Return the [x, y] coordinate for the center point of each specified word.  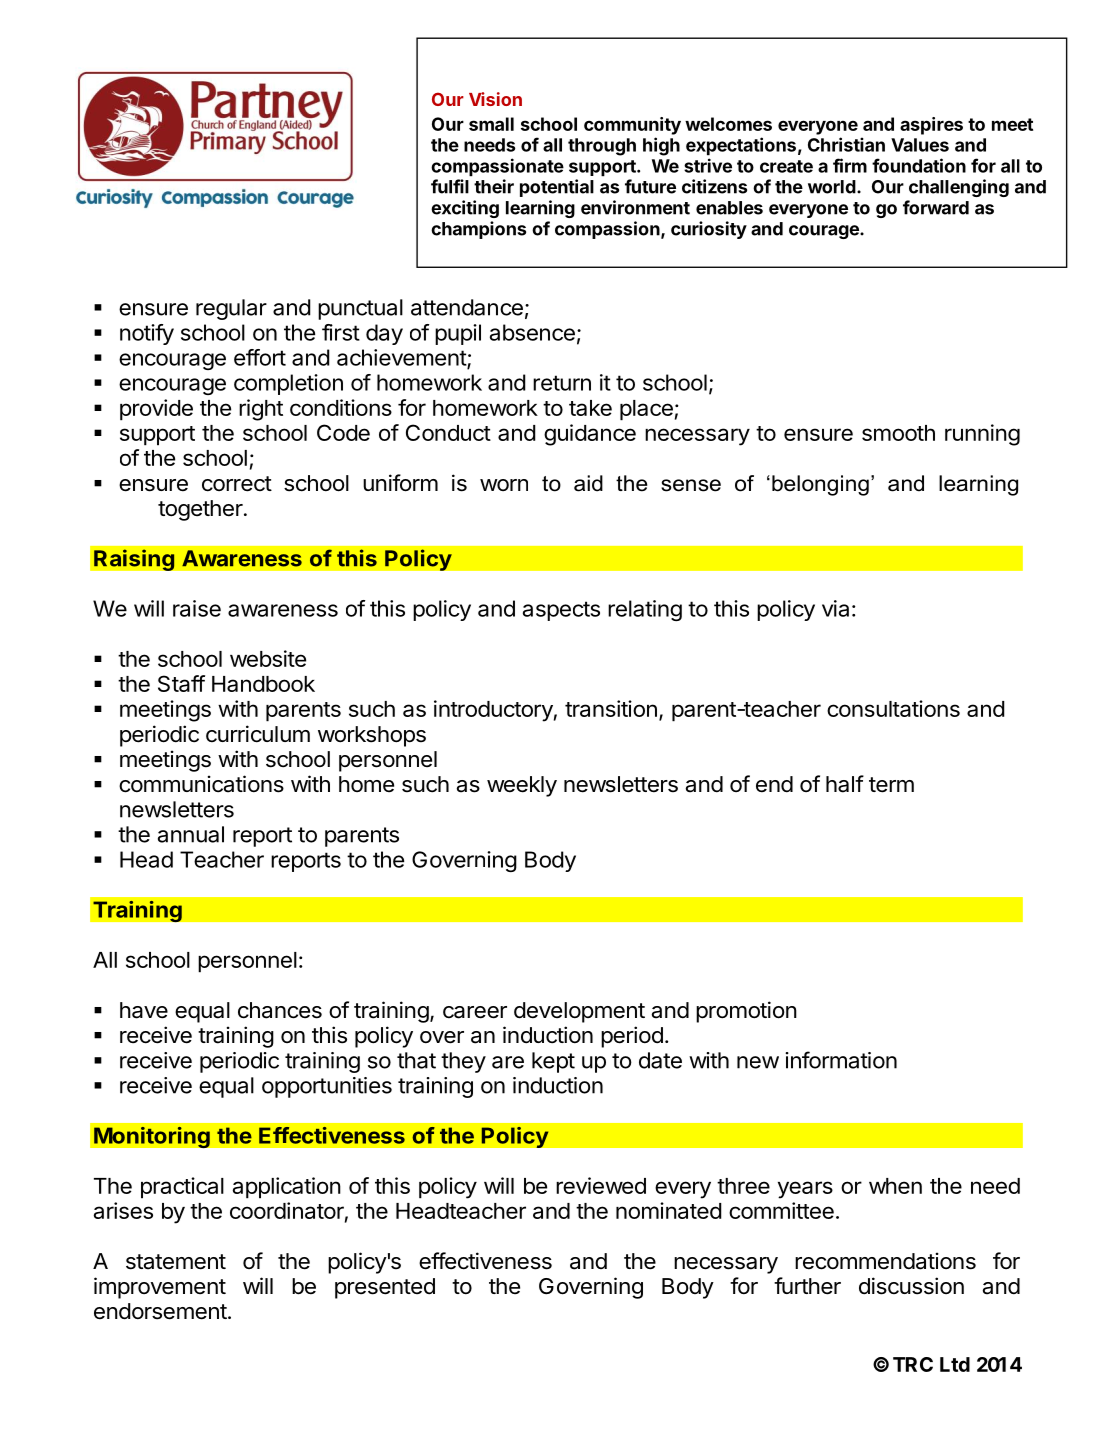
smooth [898, 433]
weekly [522, 786]
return [562, 383]
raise [197, 608]
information [841, 1060]
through [602, 147]
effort [260, 357]
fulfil [450, 186]
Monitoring [152, 1137]
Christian [846, 144]
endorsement [160, 1311]
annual [191, 834]
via [835, 608]
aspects [561, 611]
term [891, 785]
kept [553, 1062]
